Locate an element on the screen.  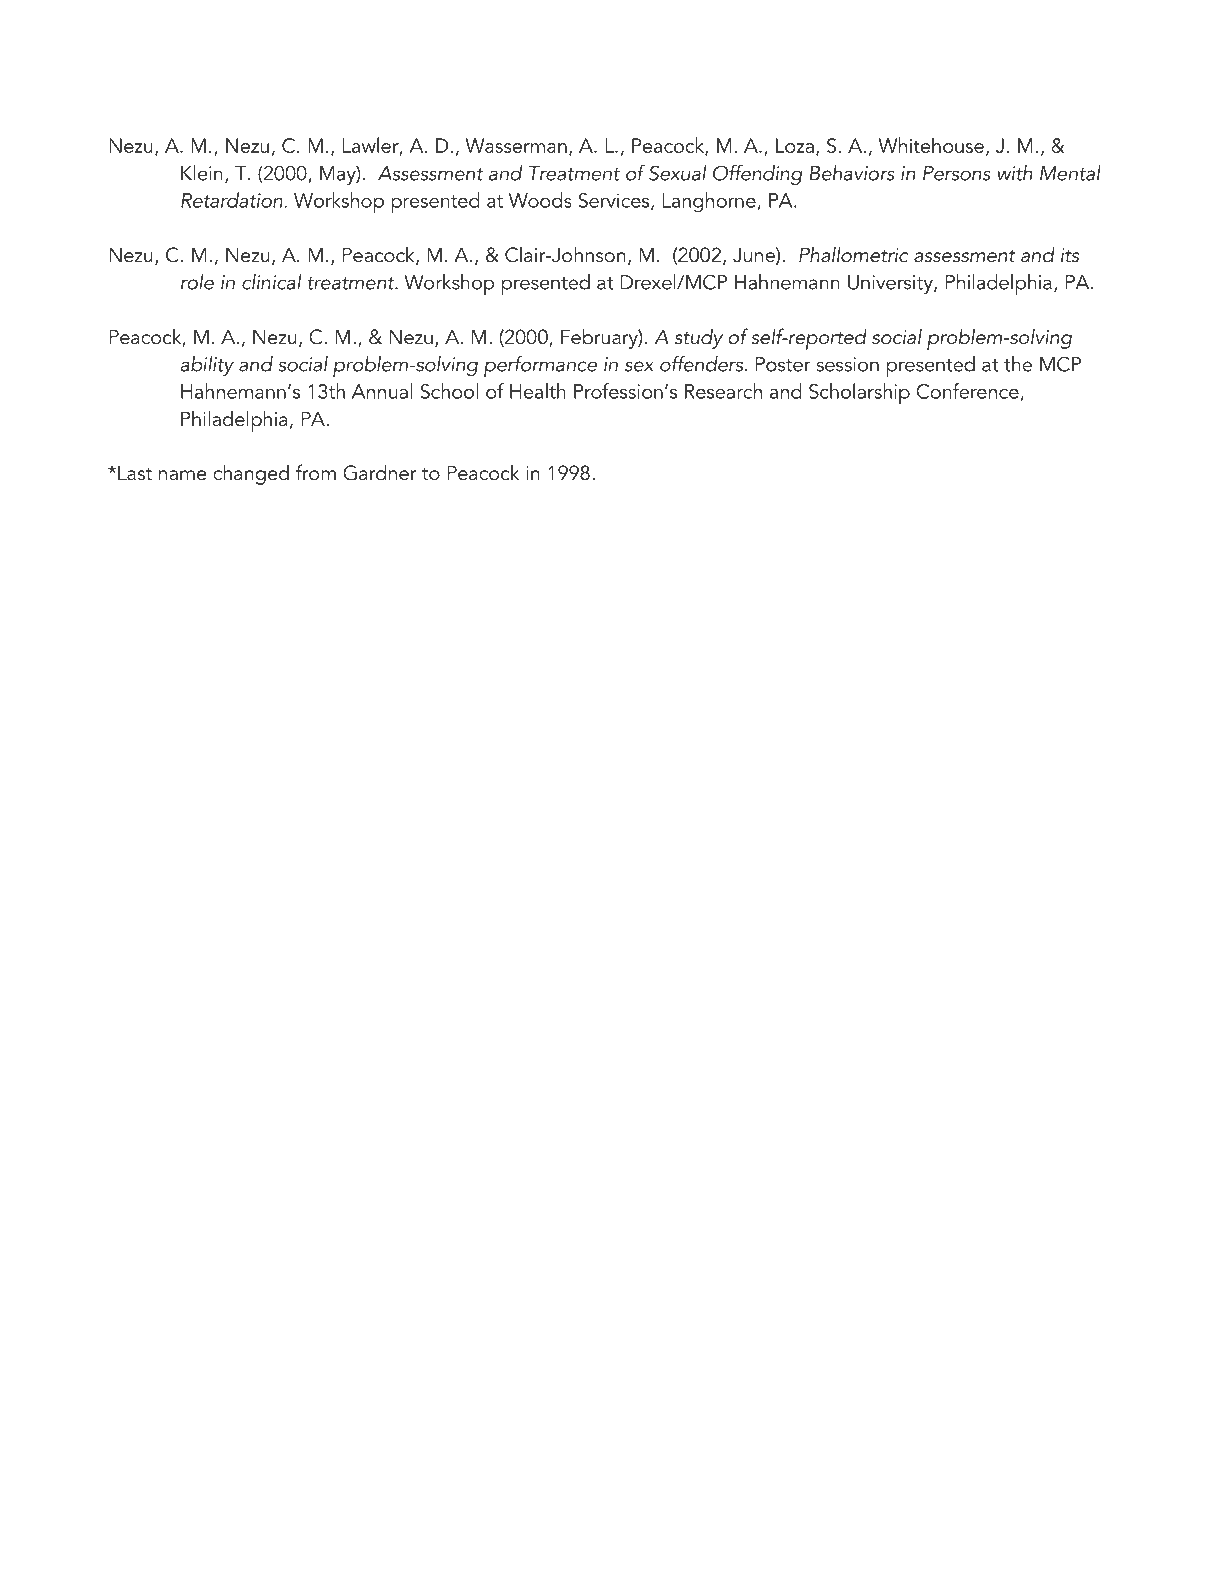
performance is located at coordinates (540, 366).
